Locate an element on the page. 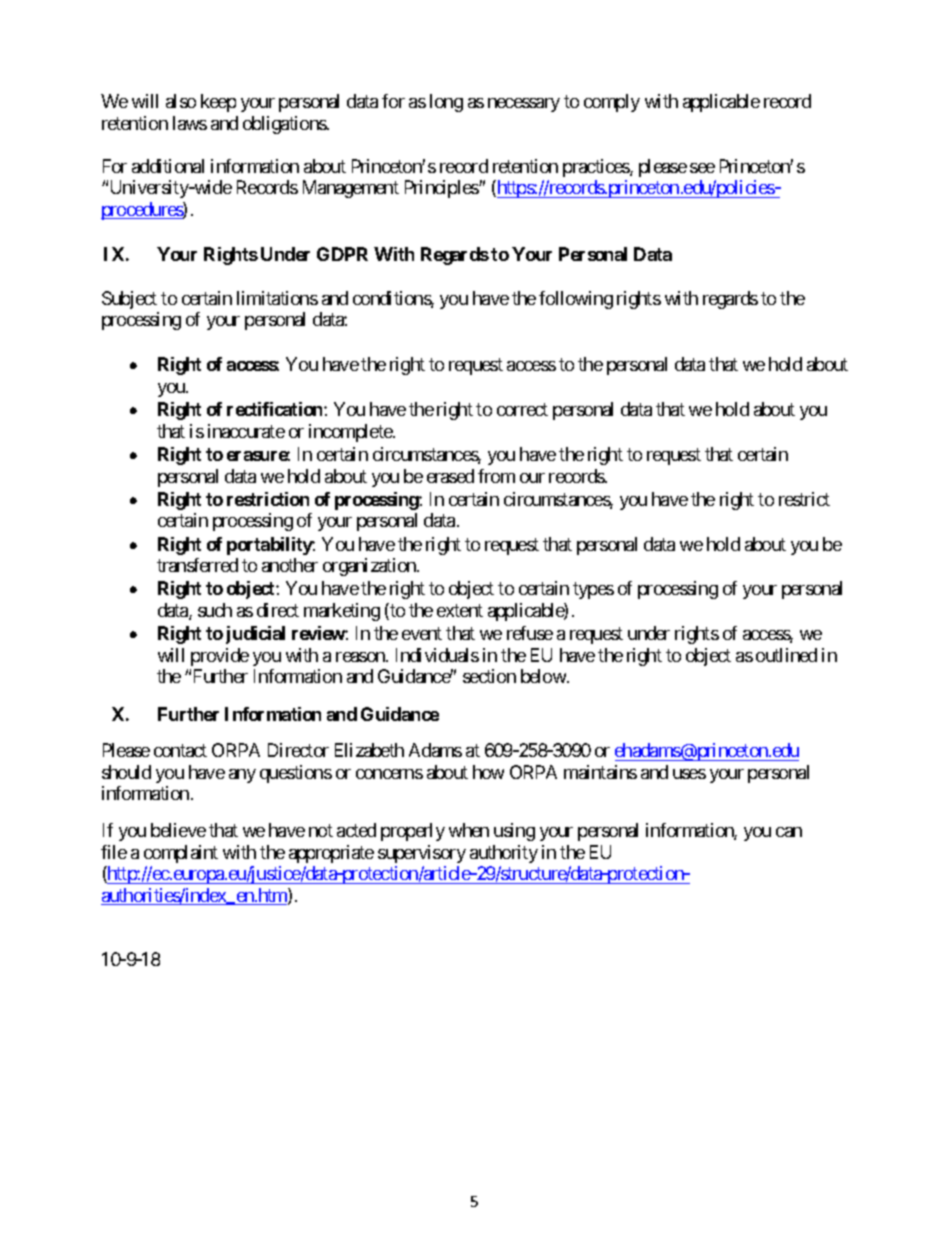 This document has height=1233, width=952. see is located at coordinates (702, 168).
